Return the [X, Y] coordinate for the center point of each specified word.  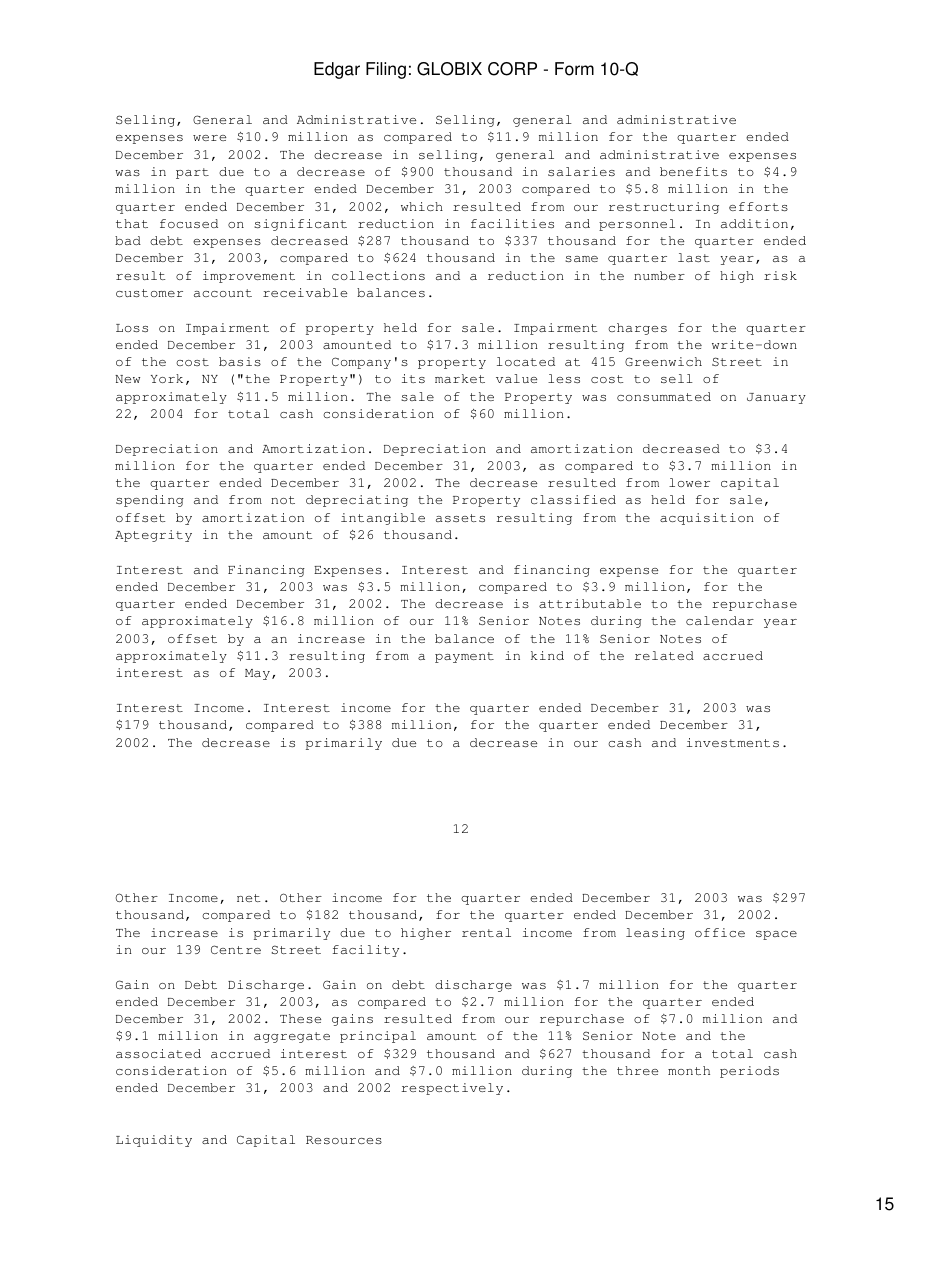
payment [464, 657]
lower [689, 482]
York [167, 378]
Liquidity [154, 1141]
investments [733, 742]
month [689, 1070]
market [460, 378]
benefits [693, 171]
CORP [512, 69]
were [209, 138]
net [248, 898]
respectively [452, 1089]
